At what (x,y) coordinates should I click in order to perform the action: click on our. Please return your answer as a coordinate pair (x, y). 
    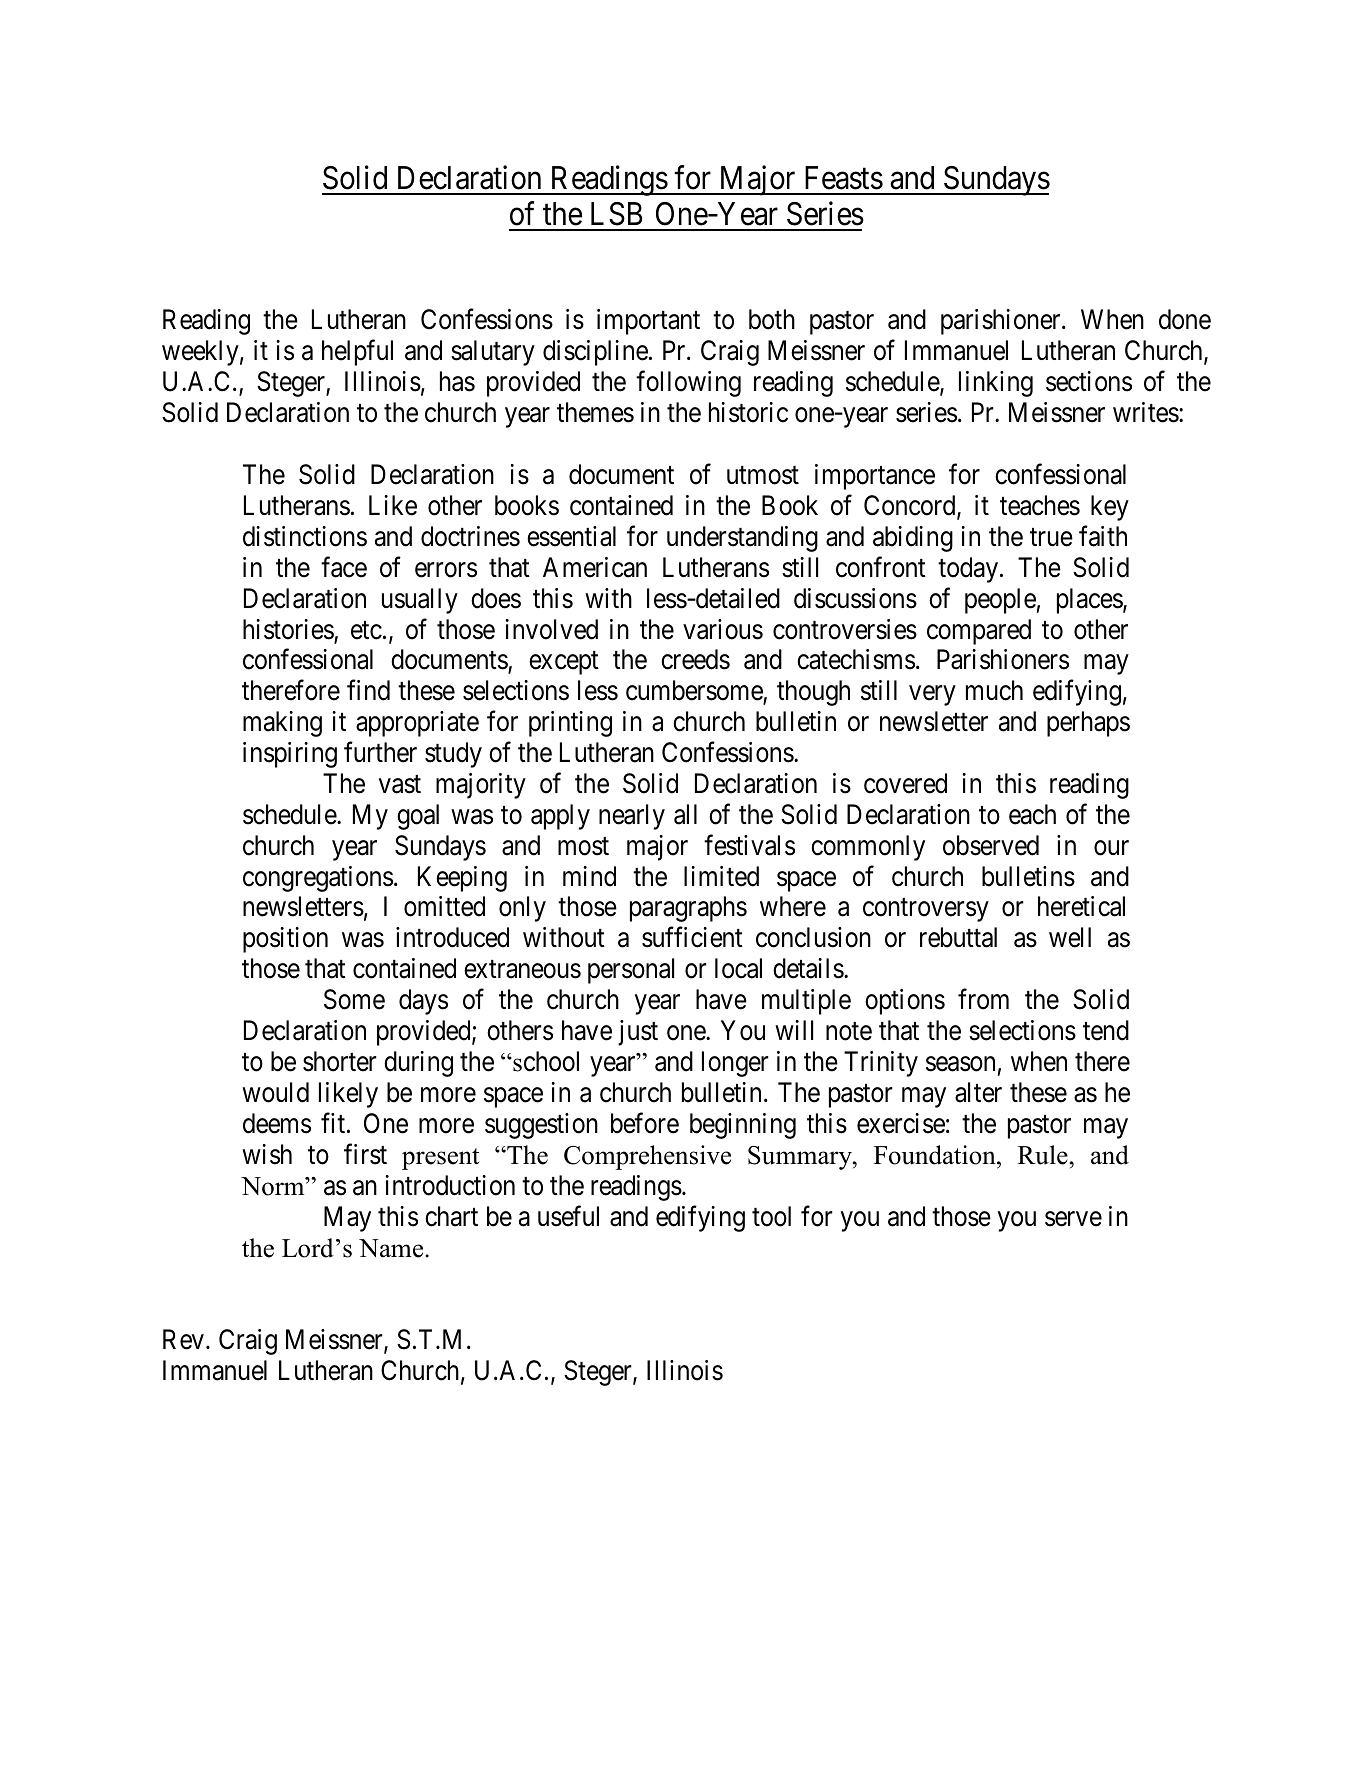
    Looking at the image, I should click on (1111, 848).
